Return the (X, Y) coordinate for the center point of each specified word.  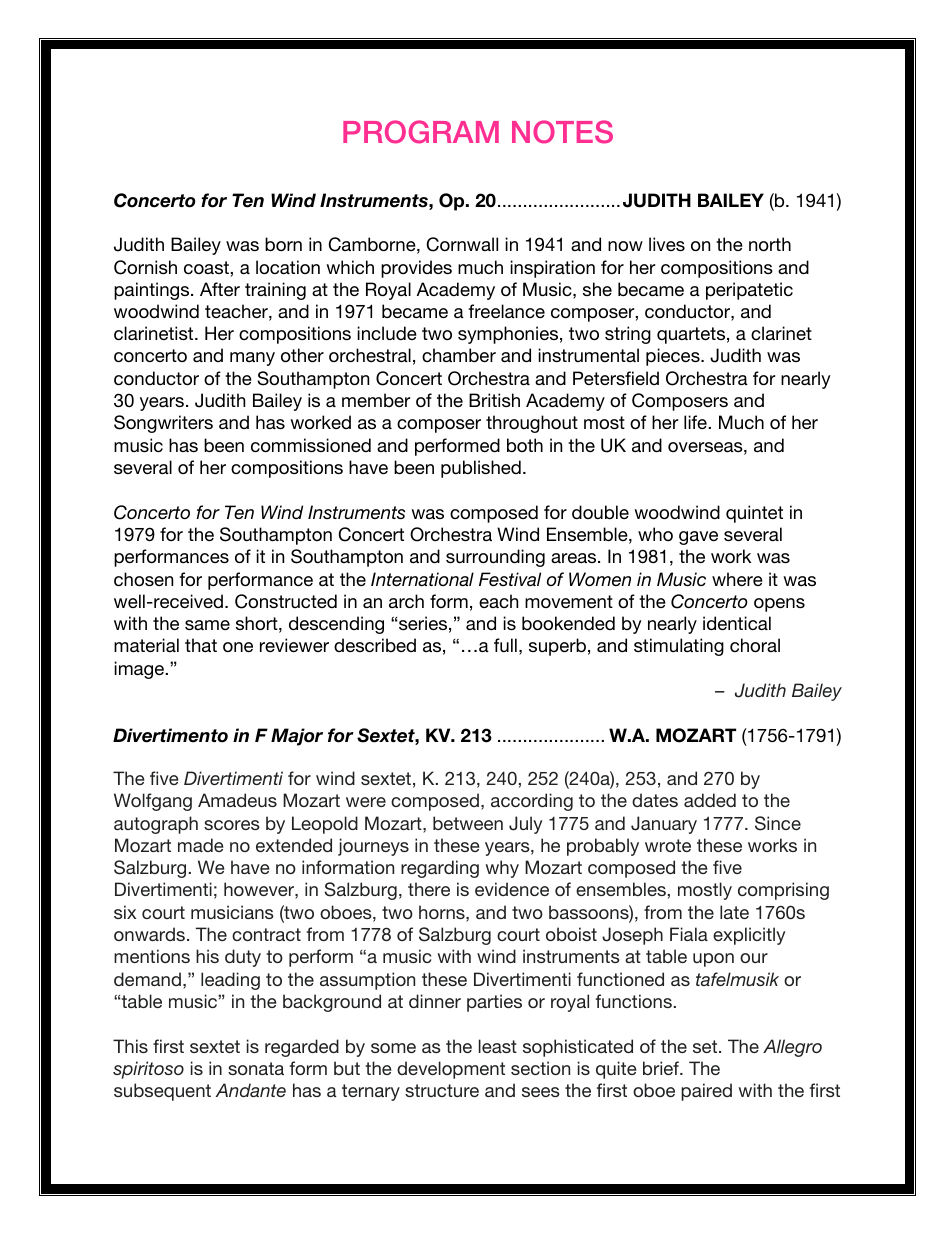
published (481, 469)
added (710, 800)
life (696, 422)
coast (207, 267)
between (468, 823)
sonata (256, 1068)
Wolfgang (153, 802)
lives (667, 244)
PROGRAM (421, 132)
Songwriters (163, 424)
